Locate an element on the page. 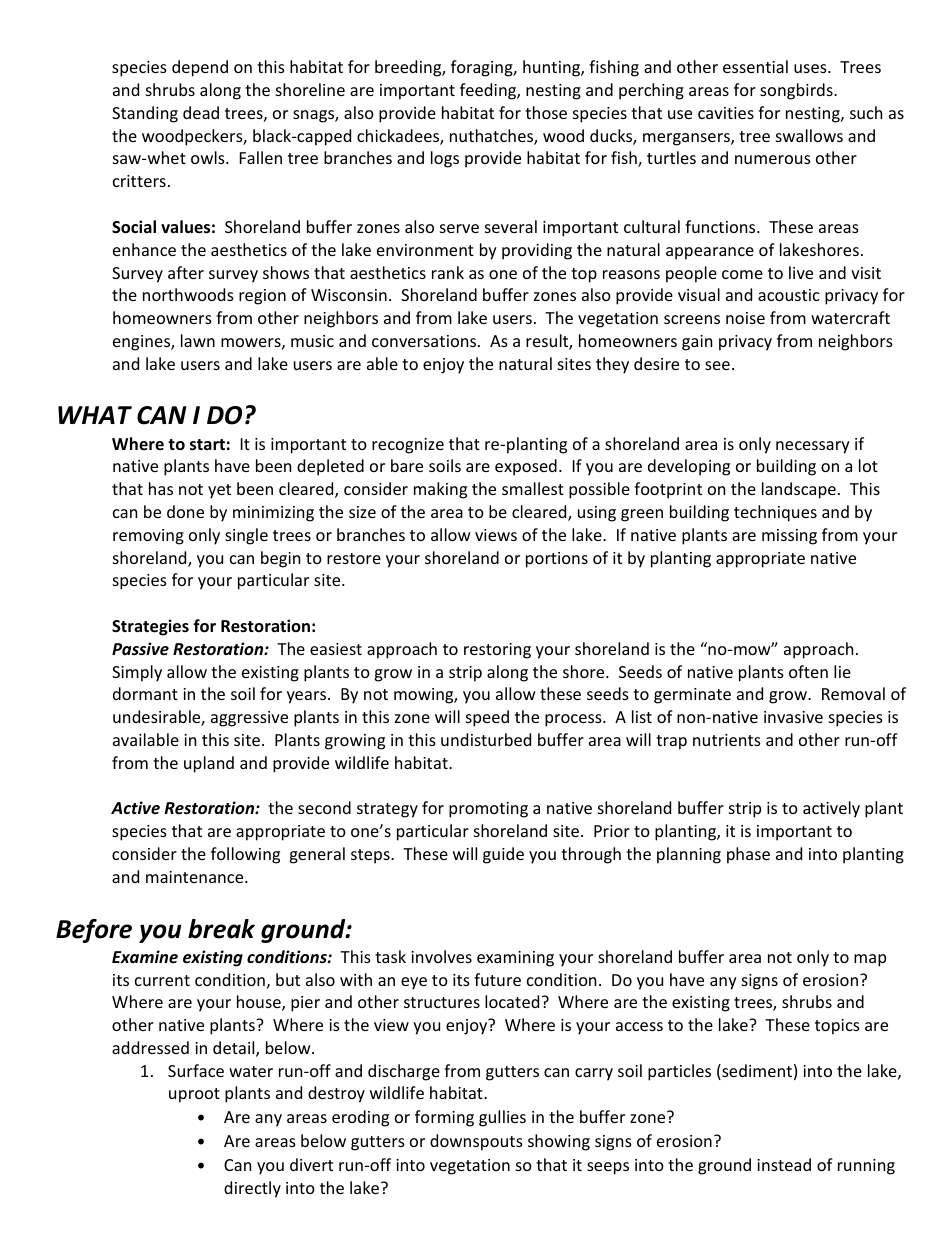 The height and width of the image is (1233, 952). downspouts is located at coordinates (476, 1142).
